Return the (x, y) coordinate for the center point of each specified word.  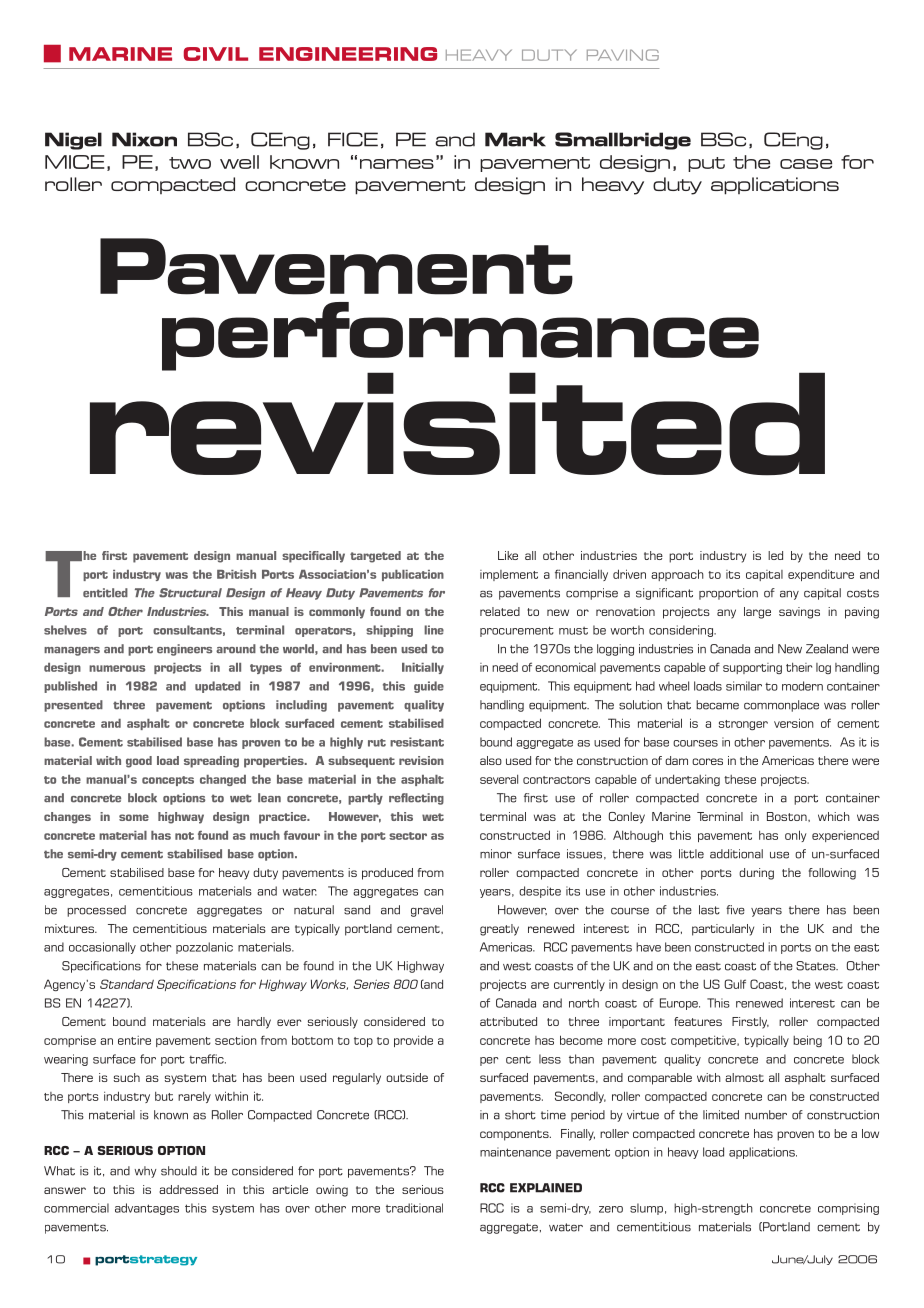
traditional (414, 1208)
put (706, 164)
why (145, 1172)
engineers (184, 650)
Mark (515, 139)
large (757, 613)
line (434, 630)
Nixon (144, 139)
